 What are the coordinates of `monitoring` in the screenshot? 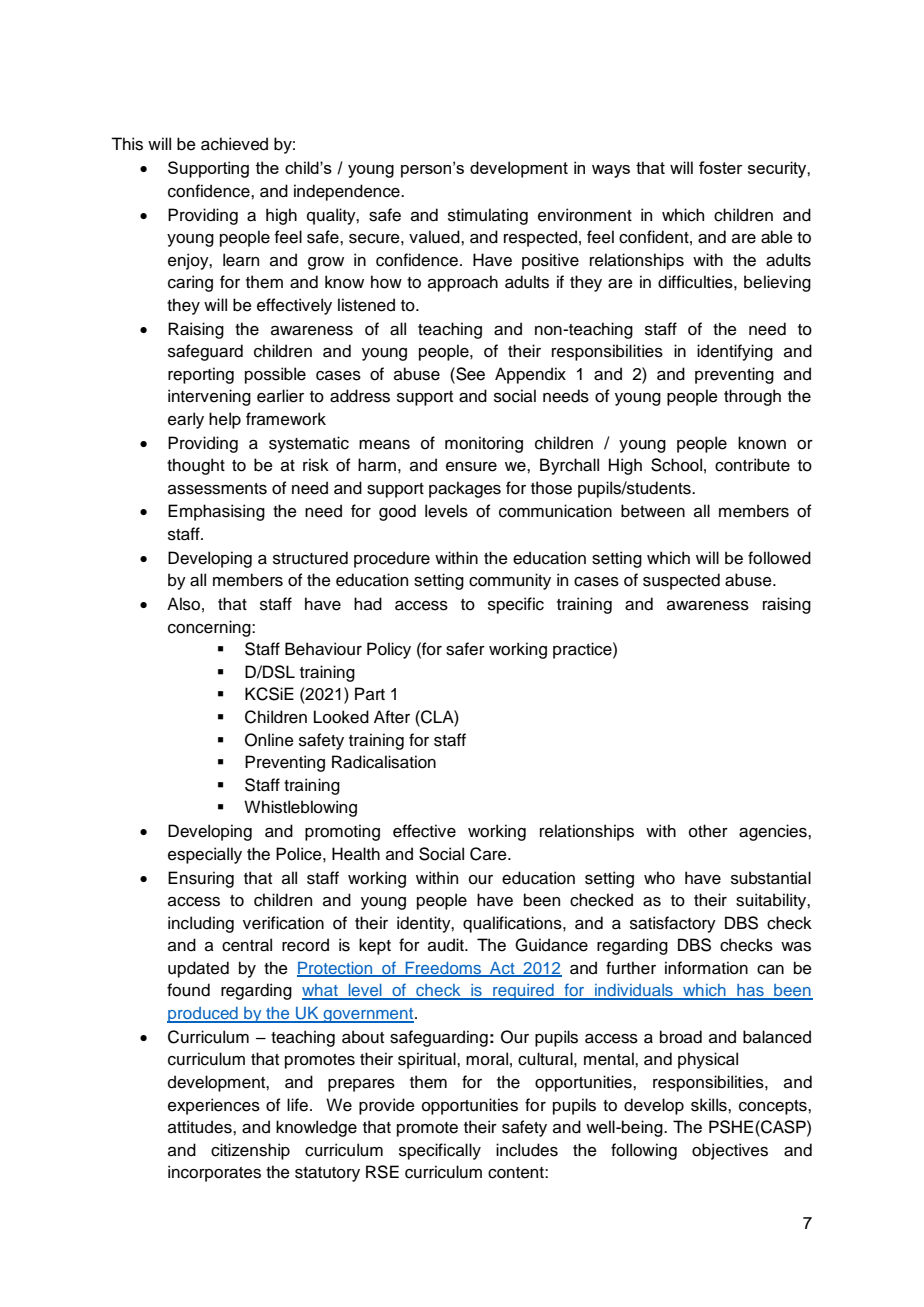 It's located at (484, 444).
